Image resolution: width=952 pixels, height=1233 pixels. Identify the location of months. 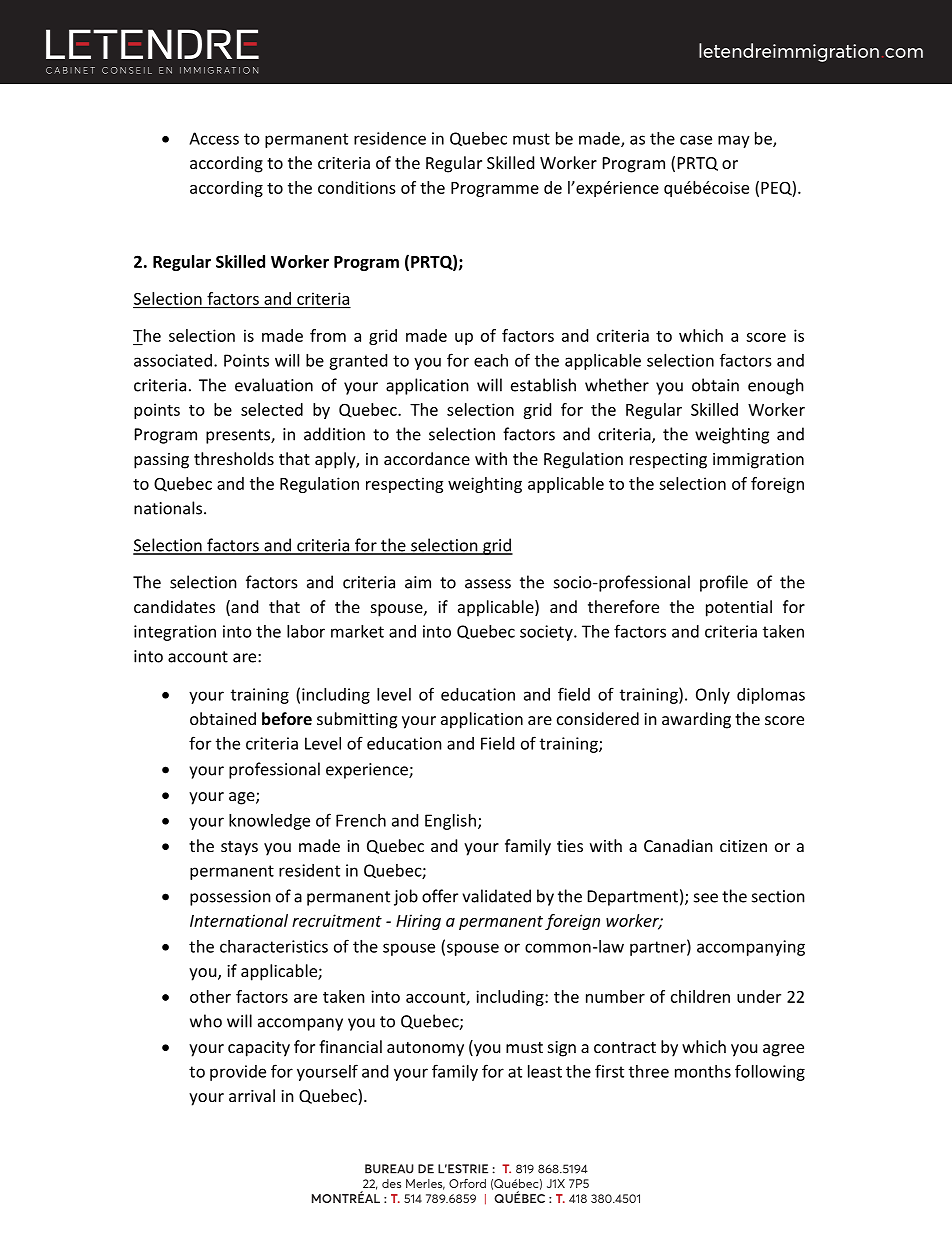
(703, 1071).
